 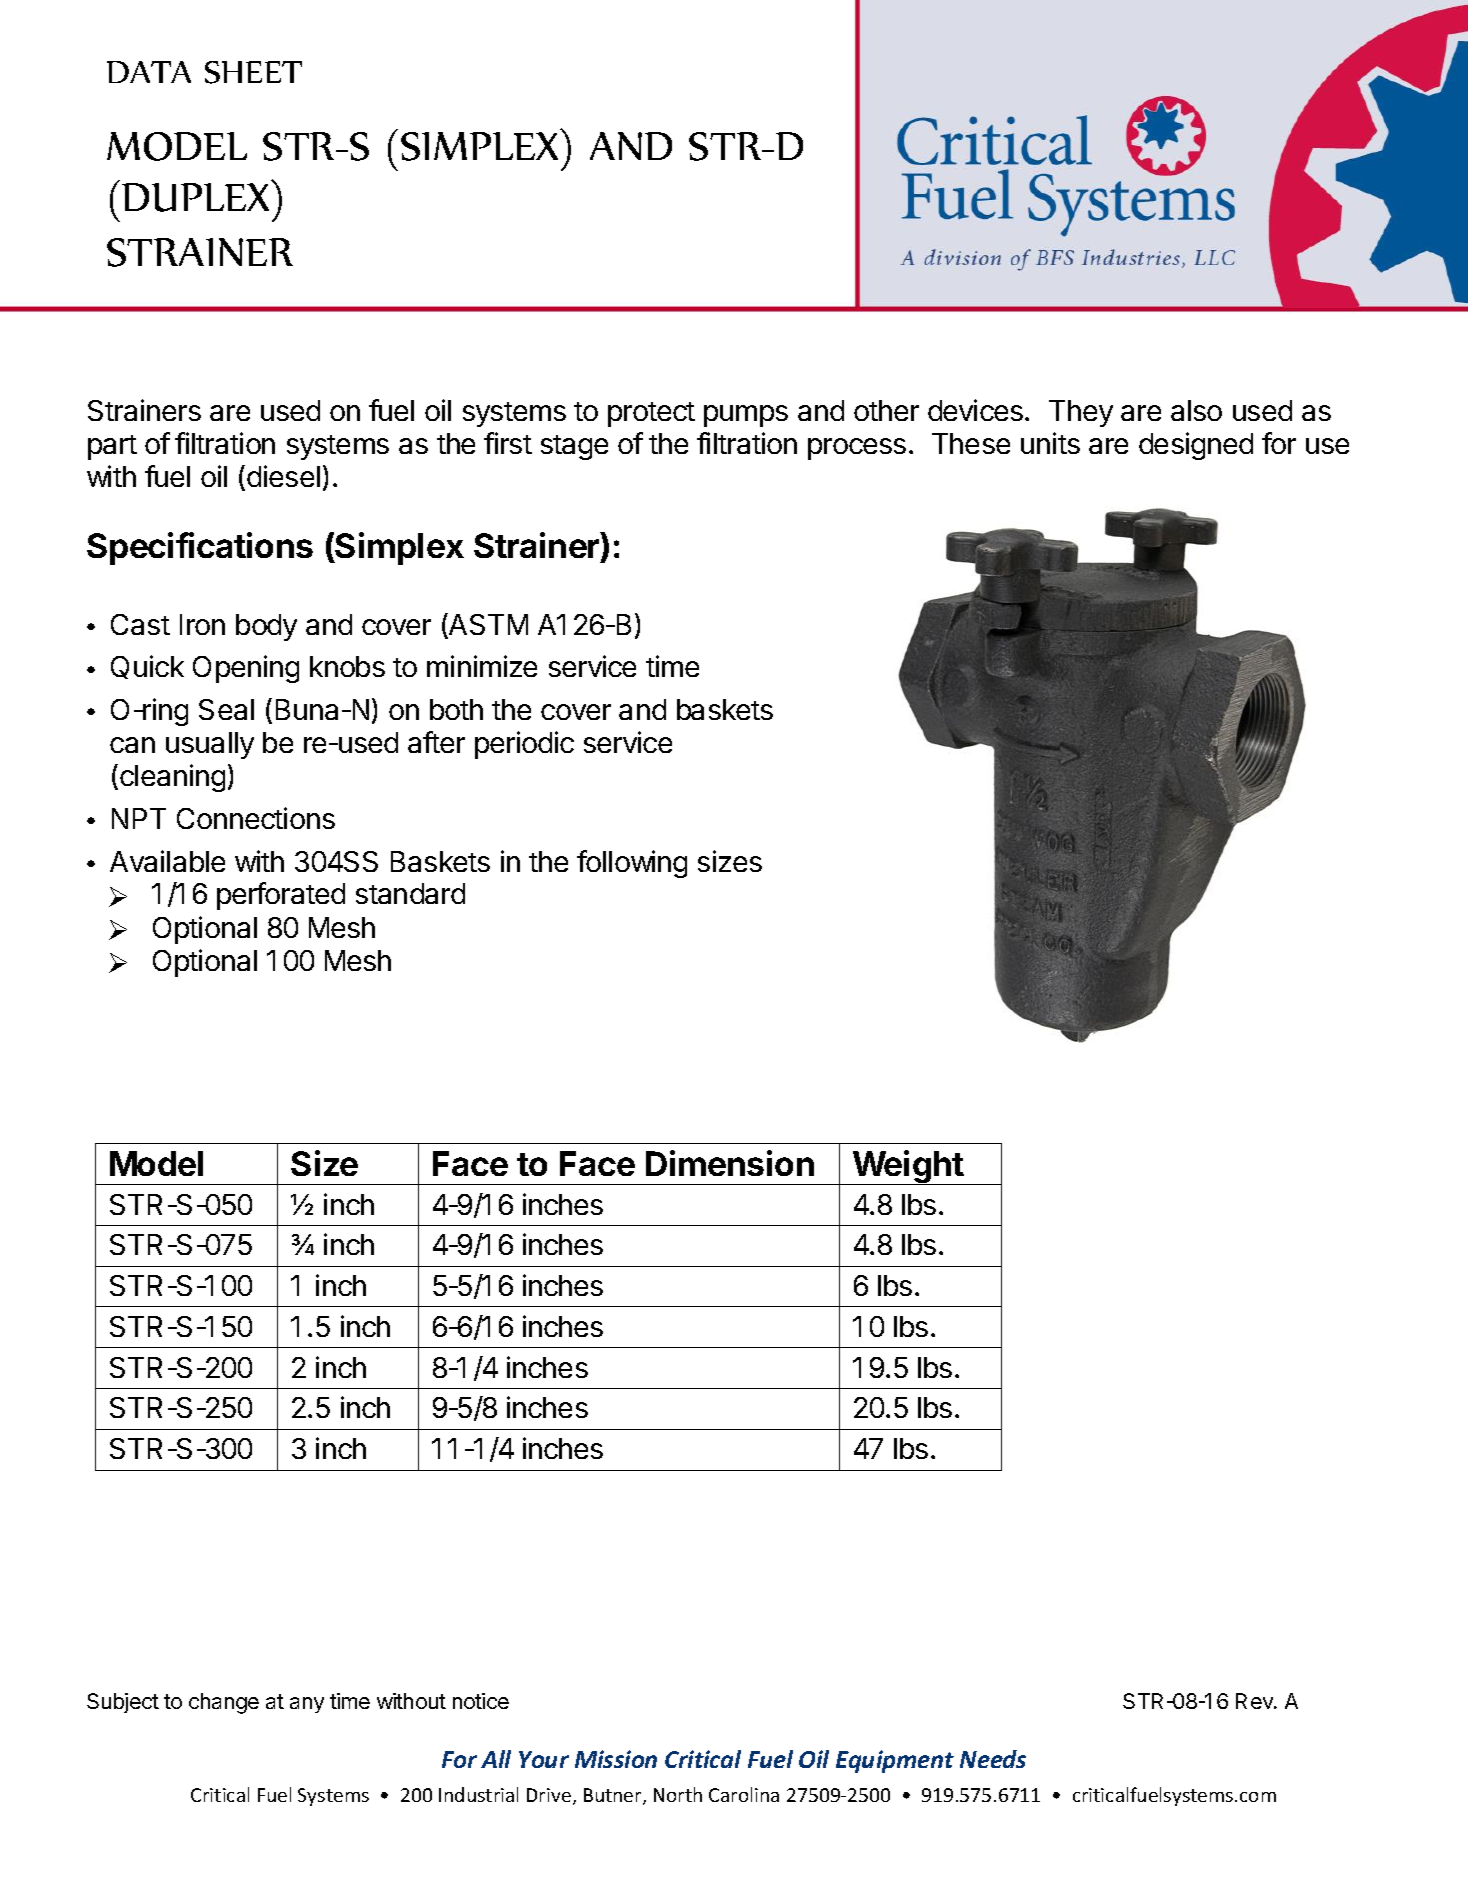 What do you see at coordinates (651, 414) in the page?
I see `protect` at bounding box center [651, 414].
